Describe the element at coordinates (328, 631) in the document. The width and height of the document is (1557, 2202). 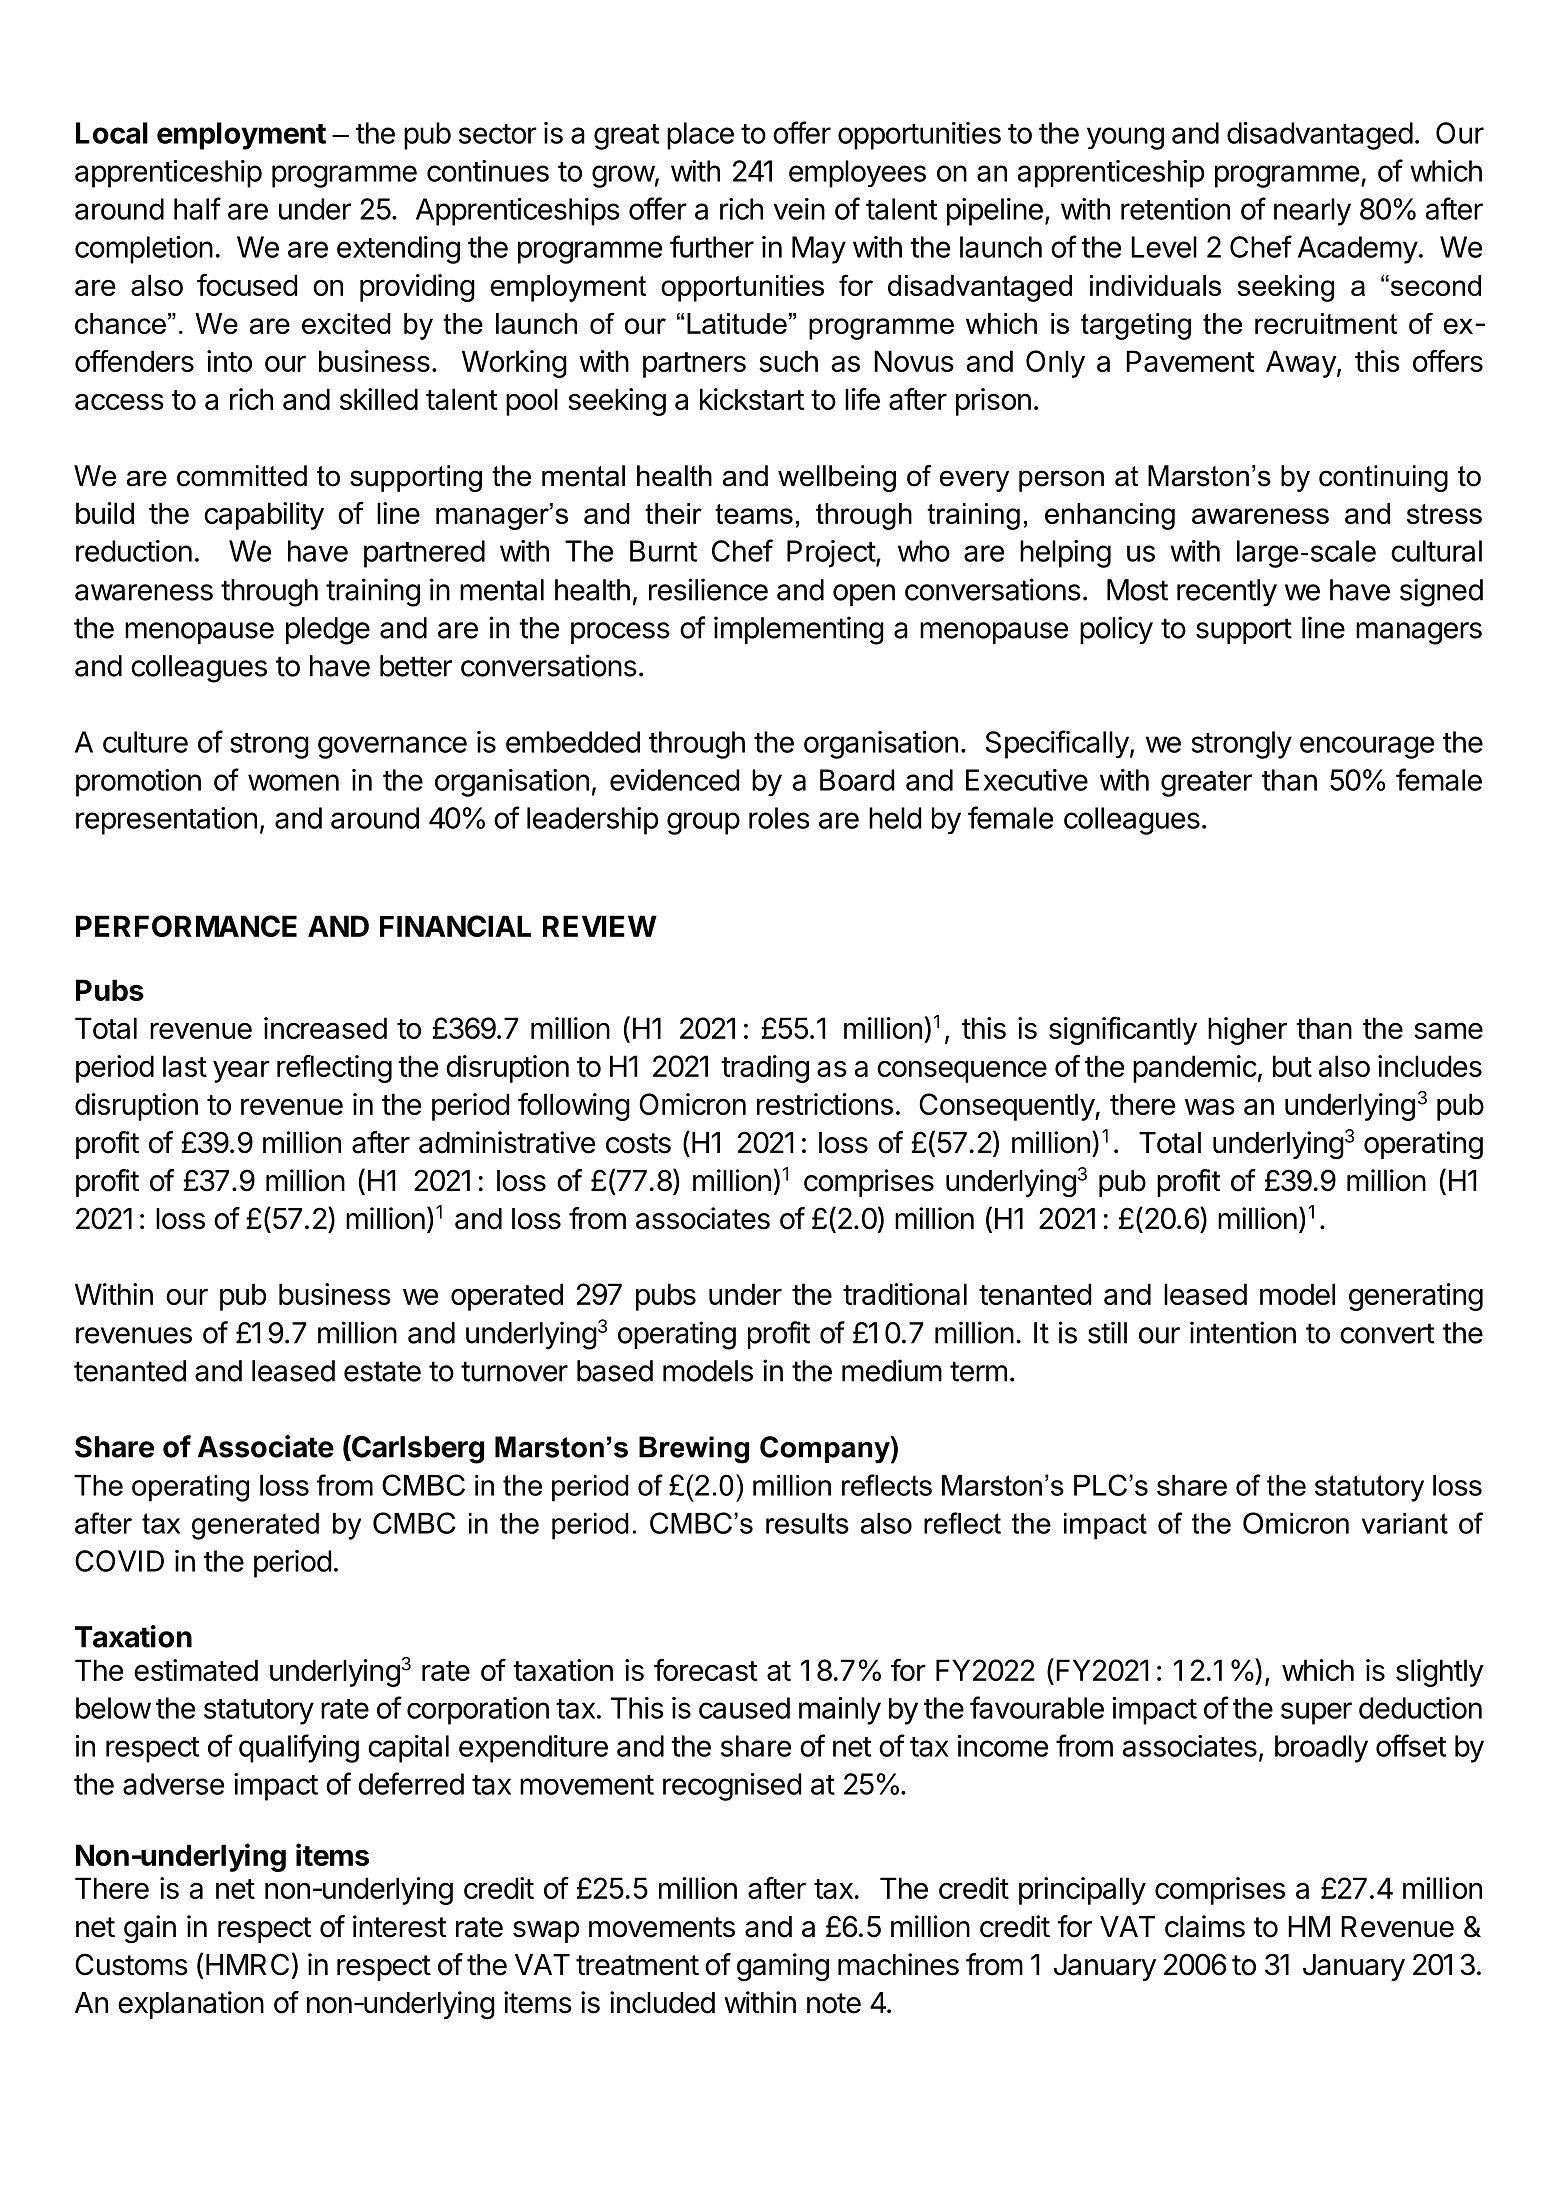
I see `pledge` at that location.
